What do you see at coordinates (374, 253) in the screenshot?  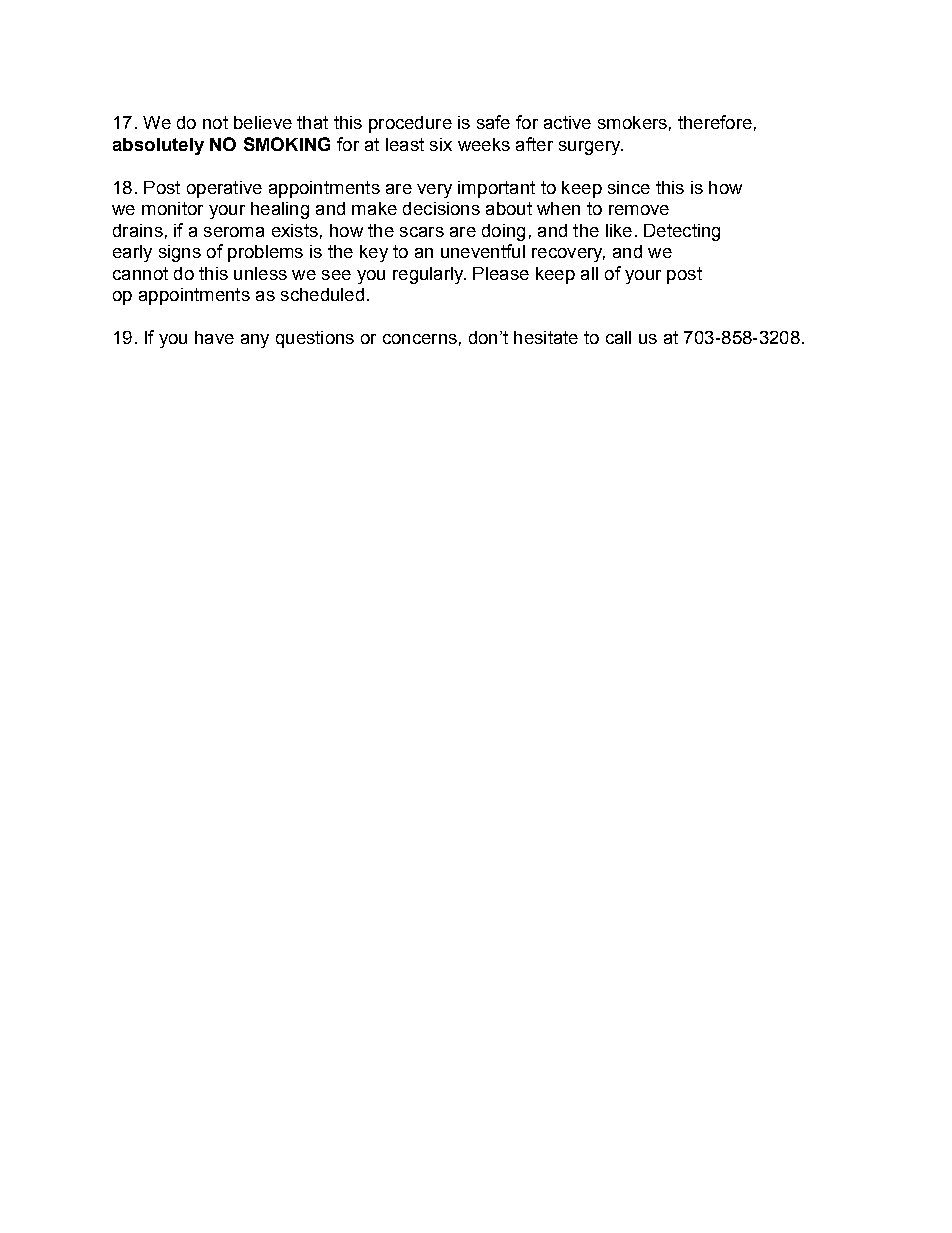 I see `key` at bounding box center [374, 253].
